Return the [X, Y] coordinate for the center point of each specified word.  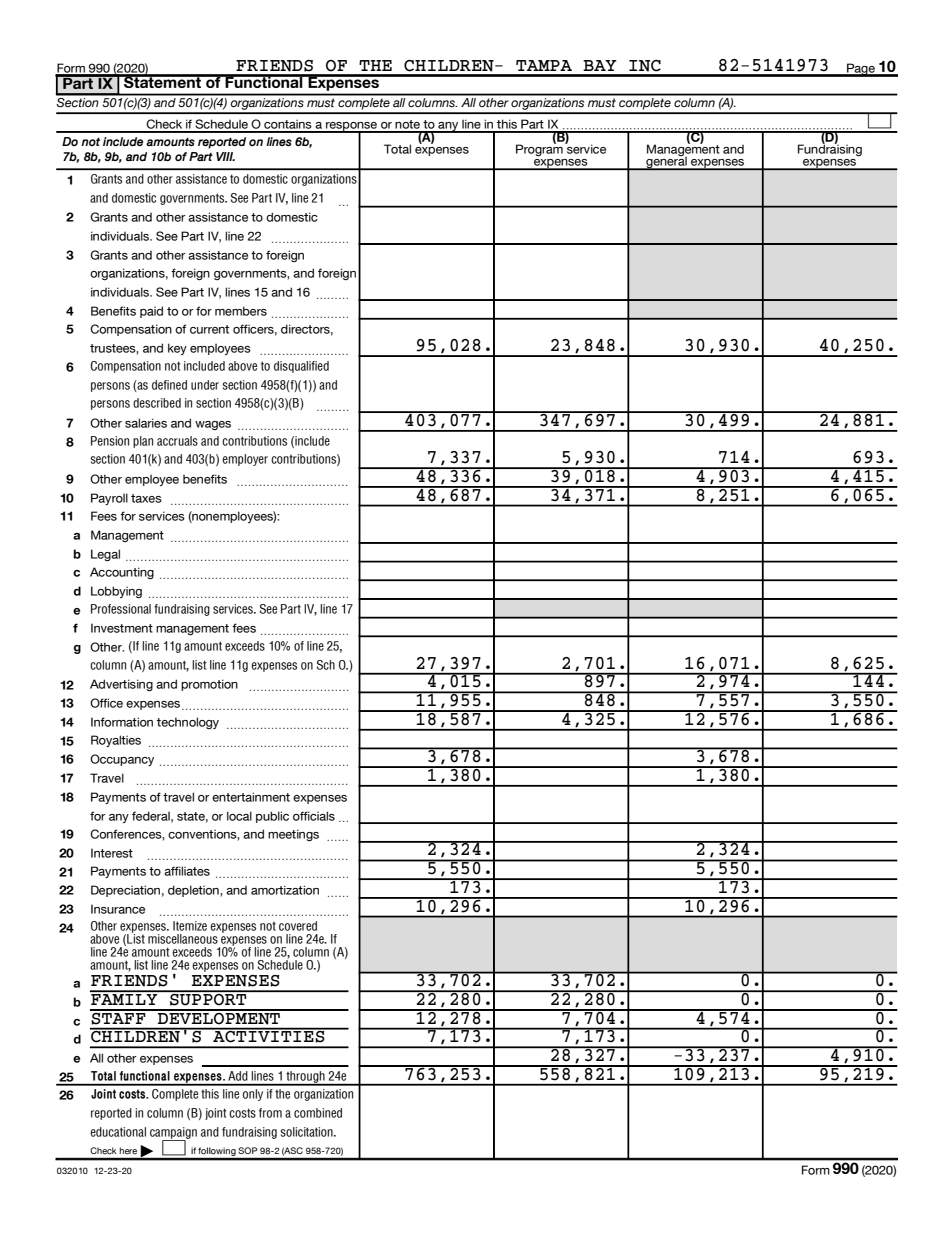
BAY [600, 65]
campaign [173, 1134]
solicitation [307, 1132]
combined [318, 1113]
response [352, 127]
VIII [225, 156]
